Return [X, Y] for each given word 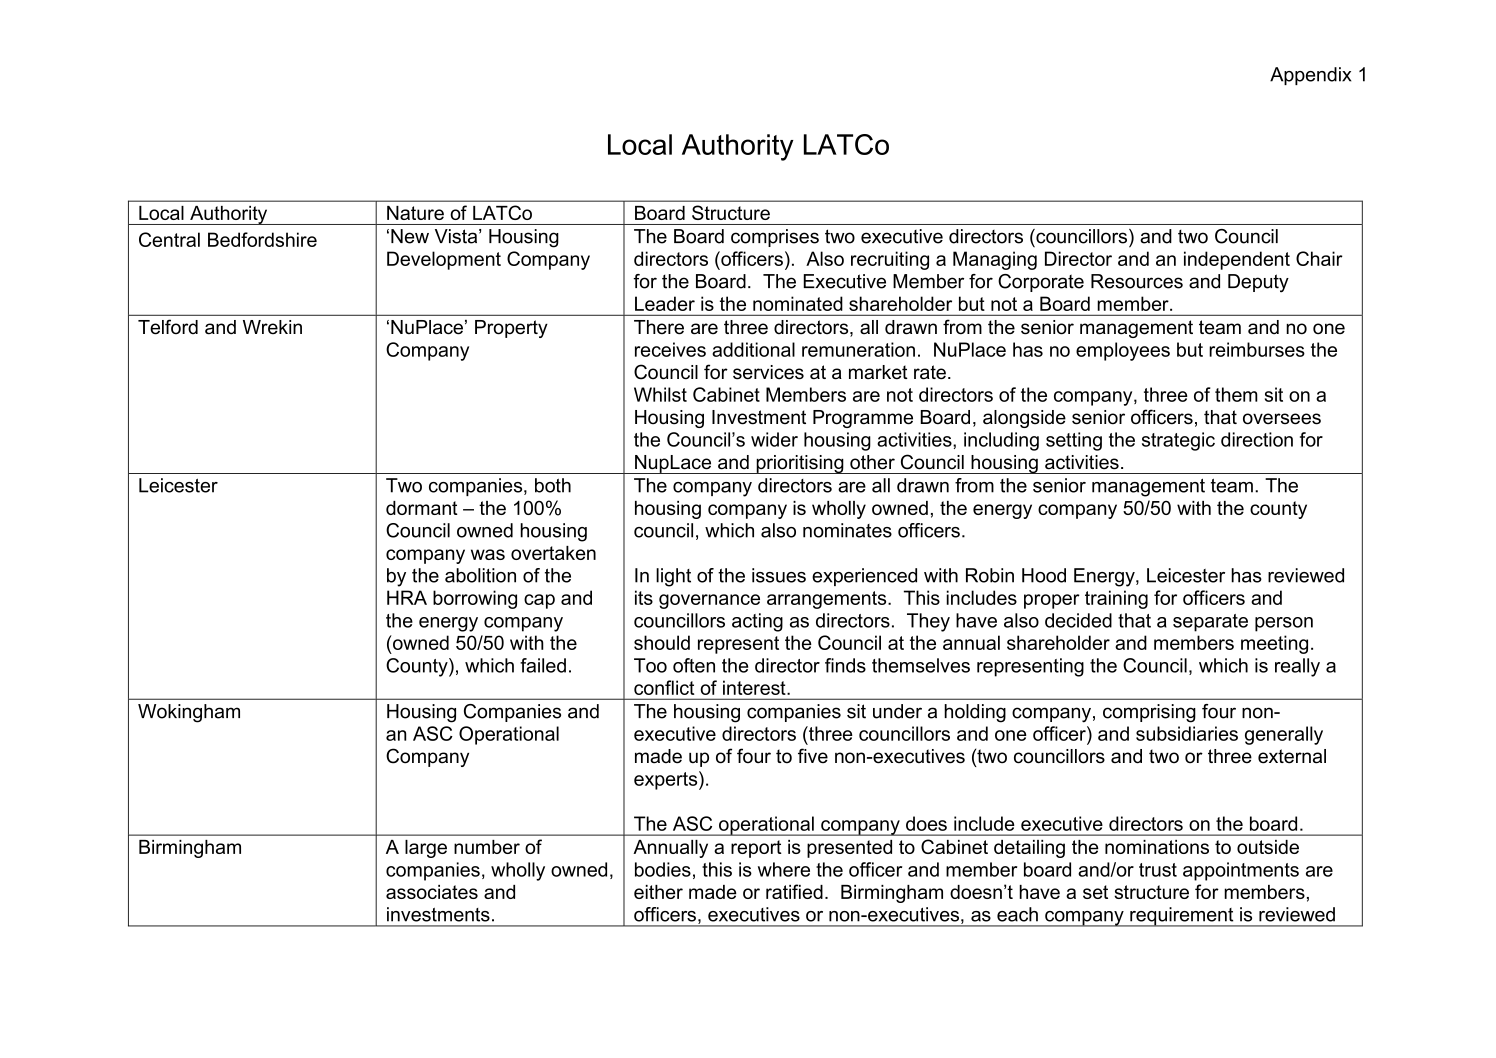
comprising [1149, 713]
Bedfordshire [262, 239]
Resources [1137, 281]
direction [1257, 439]
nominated [798, 303]
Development [444, 260]
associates [432, 892]
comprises [775, 238]
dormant [422, 508]
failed [543, 665]
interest [755, 687]
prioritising [800, 464]
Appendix [1310, 76]
